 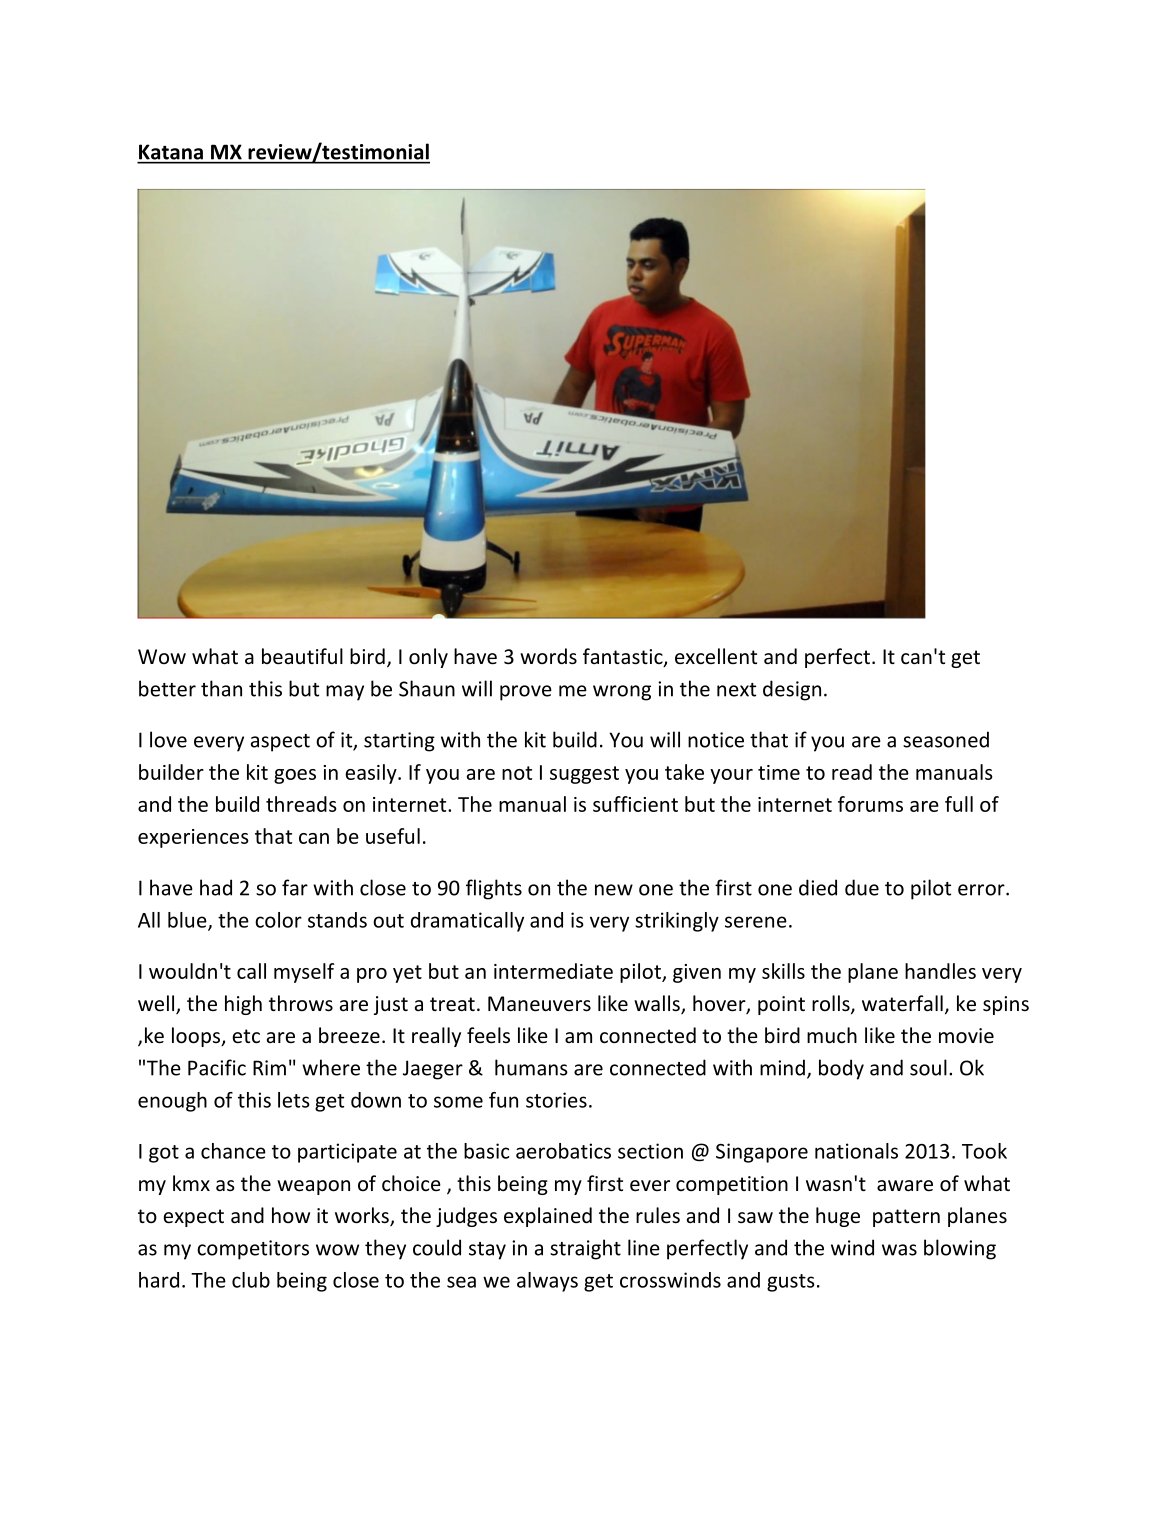 I want to click on Rim, so click(x=269, y=1068).
